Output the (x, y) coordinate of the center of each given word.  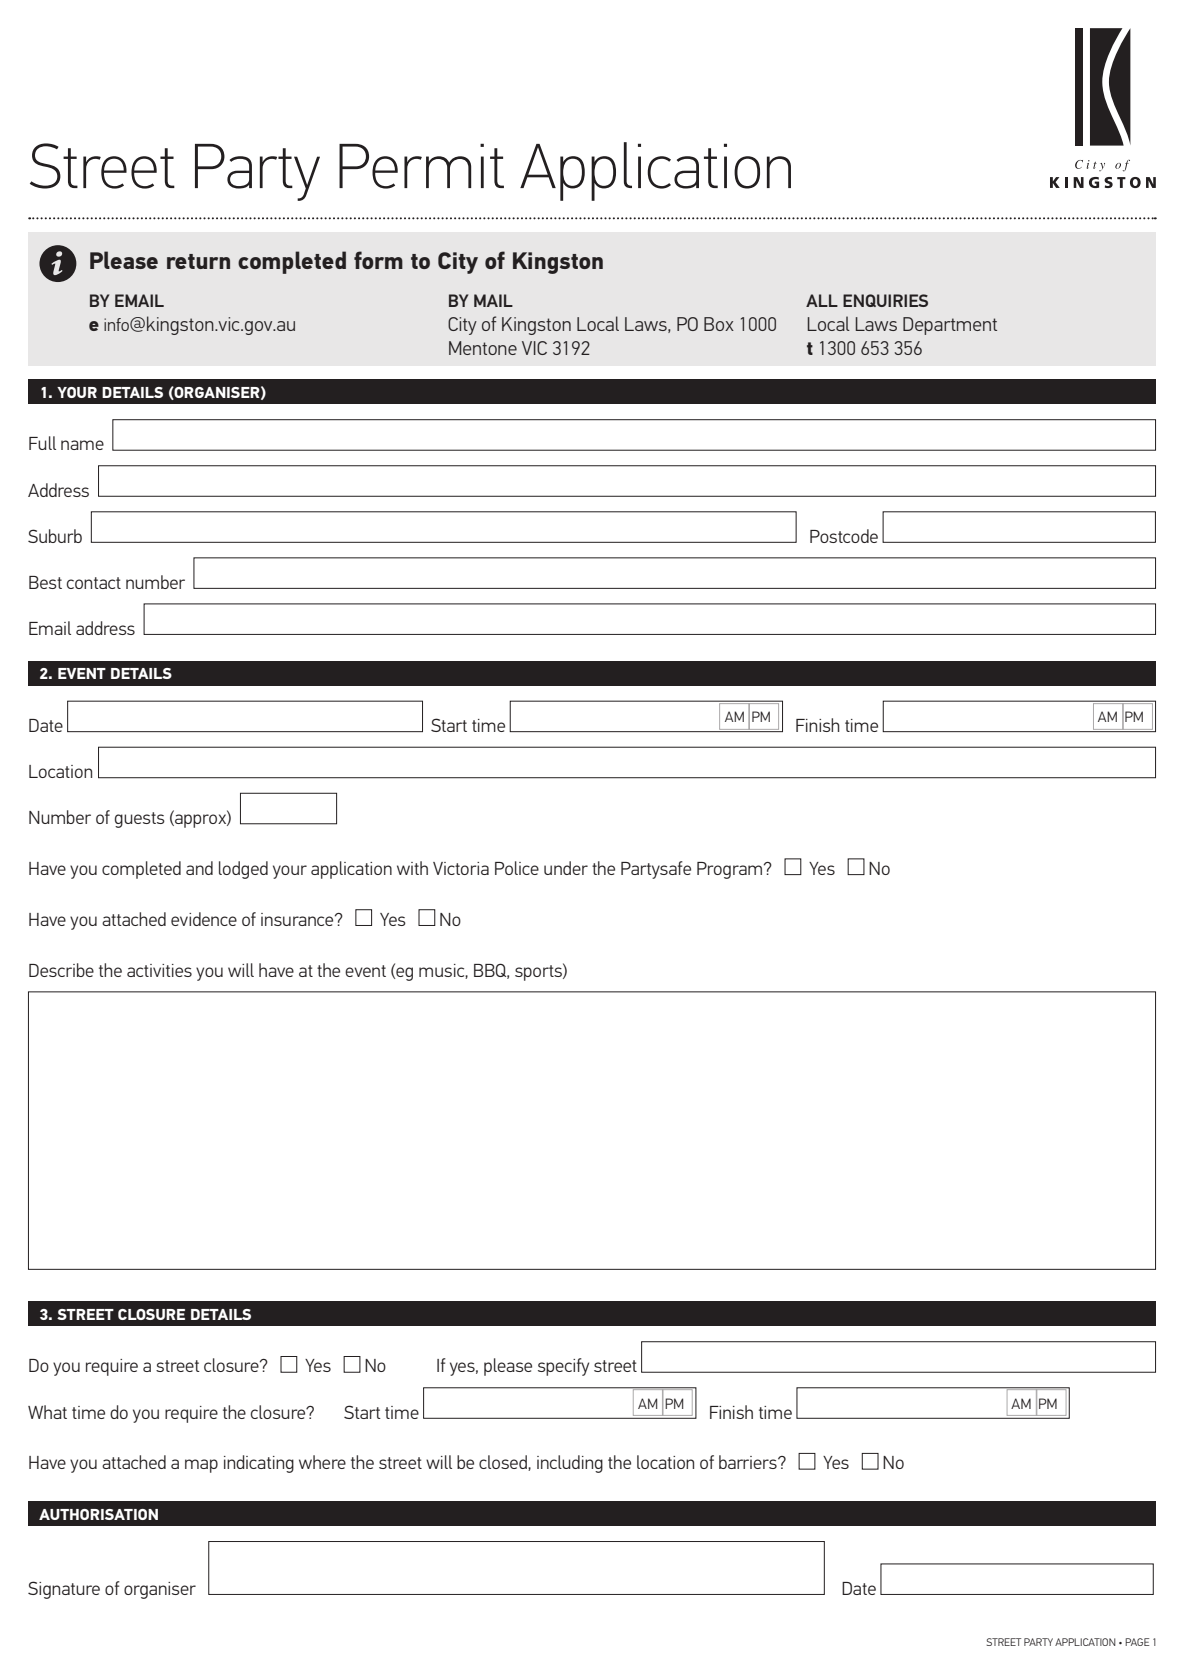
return (198, 261)
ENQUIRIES (885, 300)
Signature (64, 1590)
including (570, 1464)
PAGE (1137, 1642)
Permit (421, 166)
